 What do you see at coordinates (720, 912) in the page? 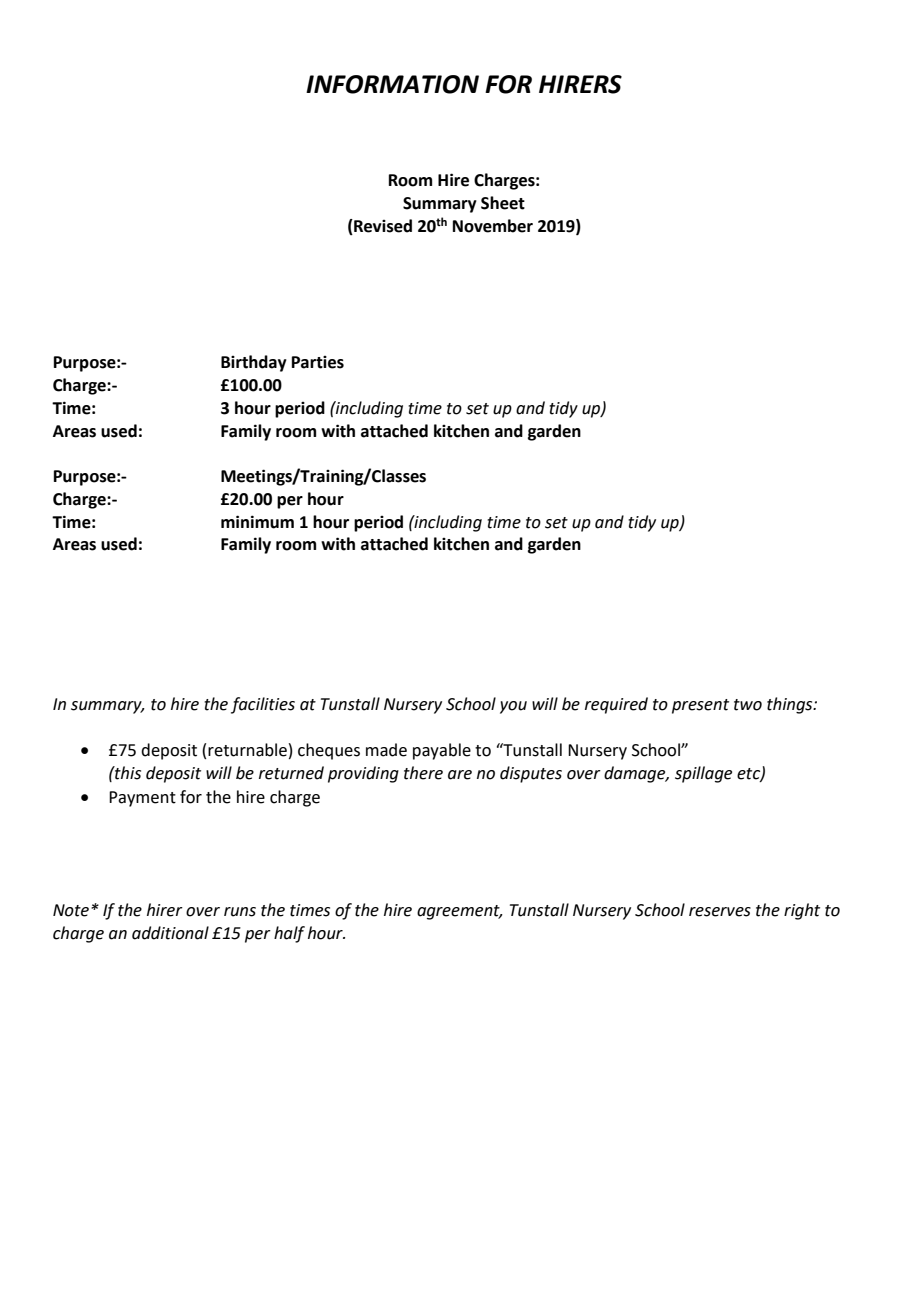
I see `reserves` at bounding box center [720, 912].
